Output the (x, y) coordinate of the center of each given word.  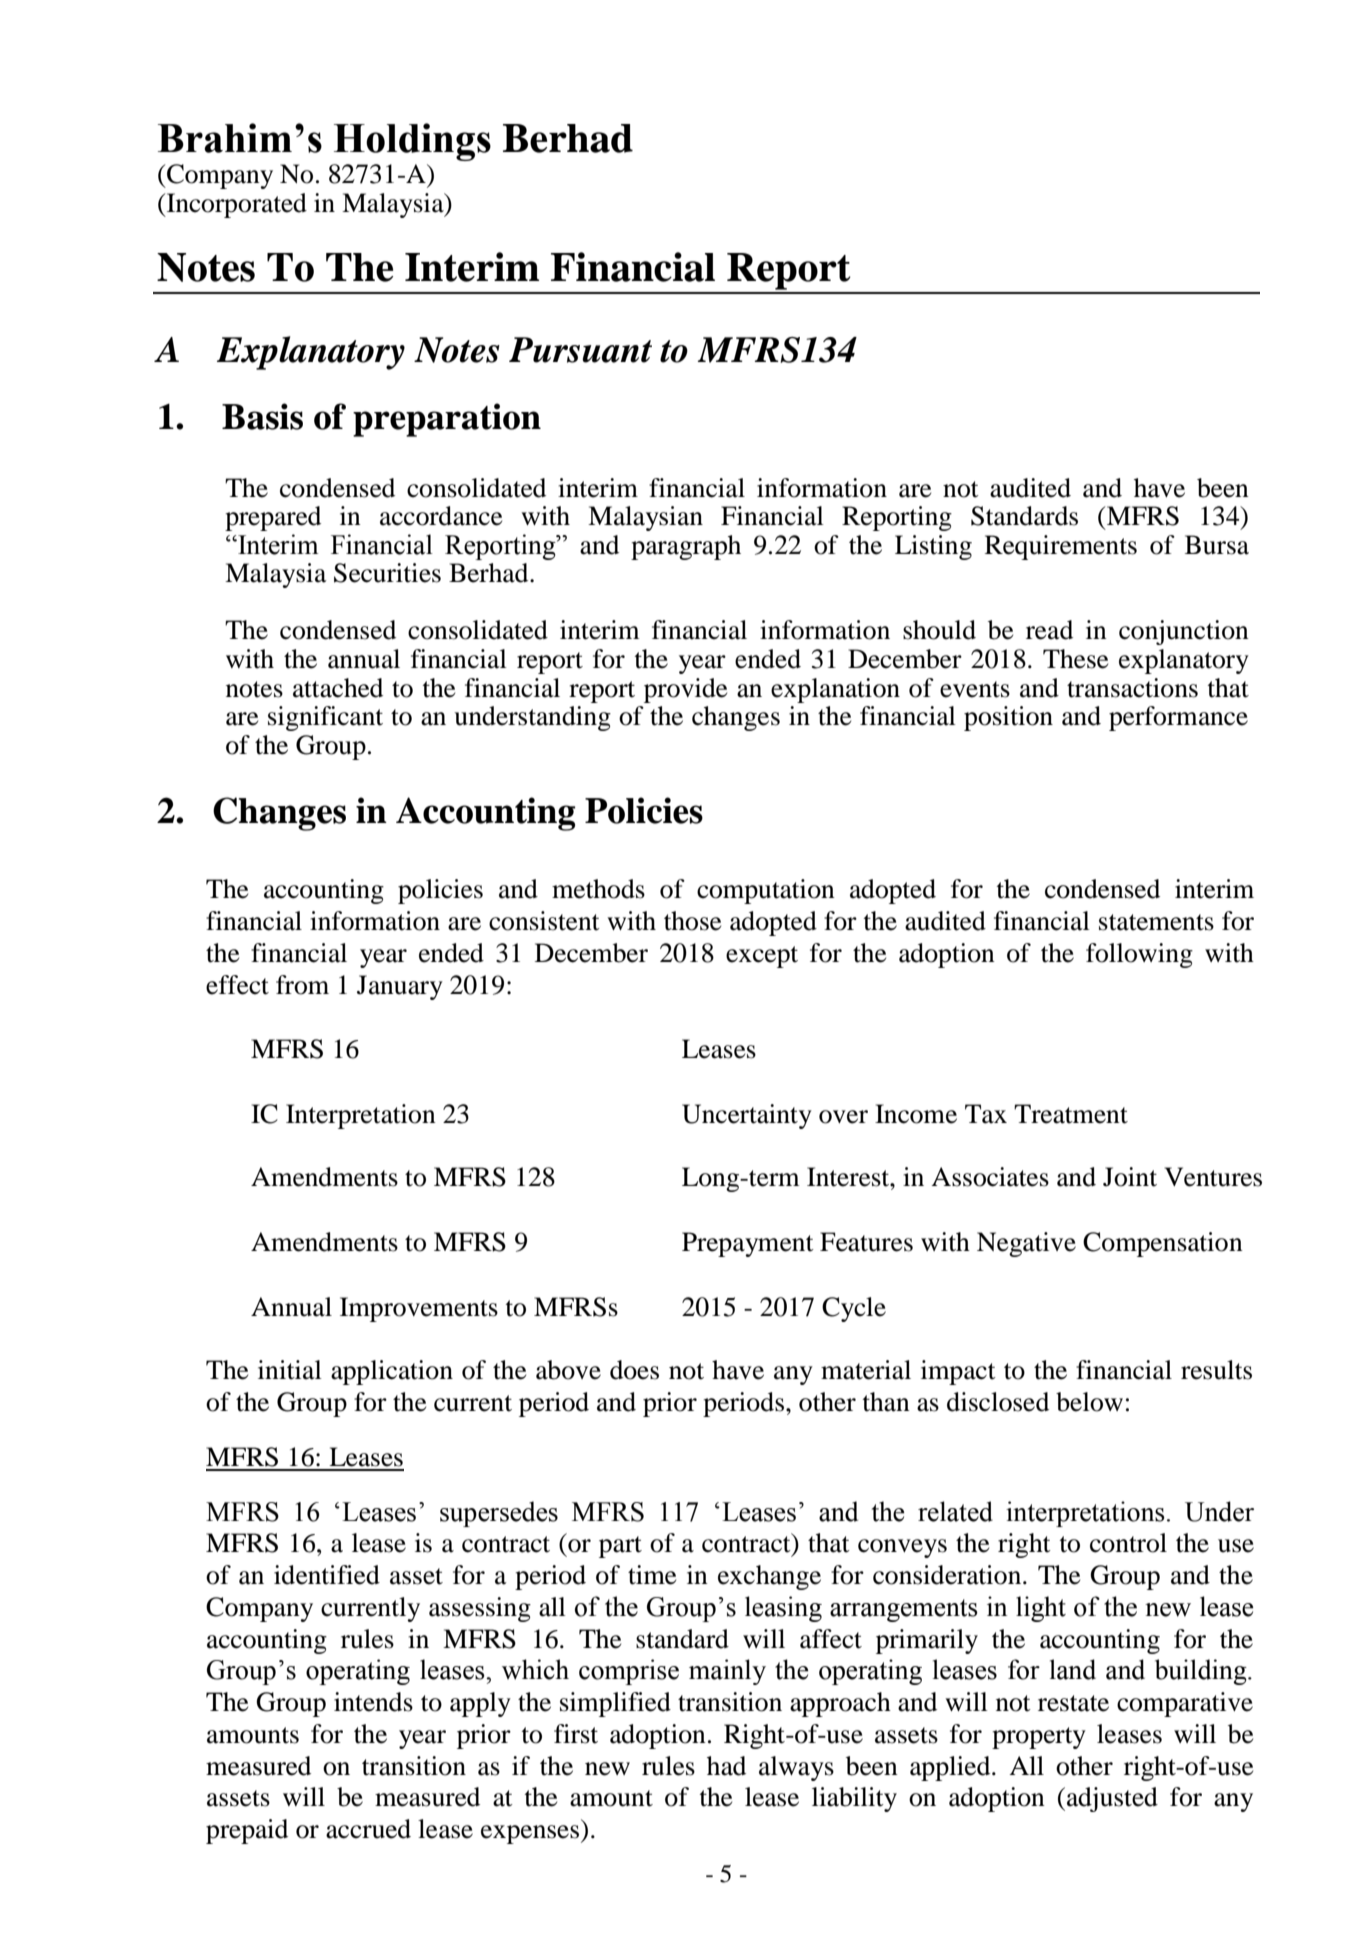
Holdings (412, 142)
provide (685, 690)
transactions (1132, 688)
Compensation (1163, 1244)
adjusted (1112, 1799)
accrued (368, 1829)
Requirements (1061, 547)
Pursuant (580, 350)
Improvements (419, 1309)
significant (325, 718)
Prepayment (748, 1244)
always (796, 1768)
